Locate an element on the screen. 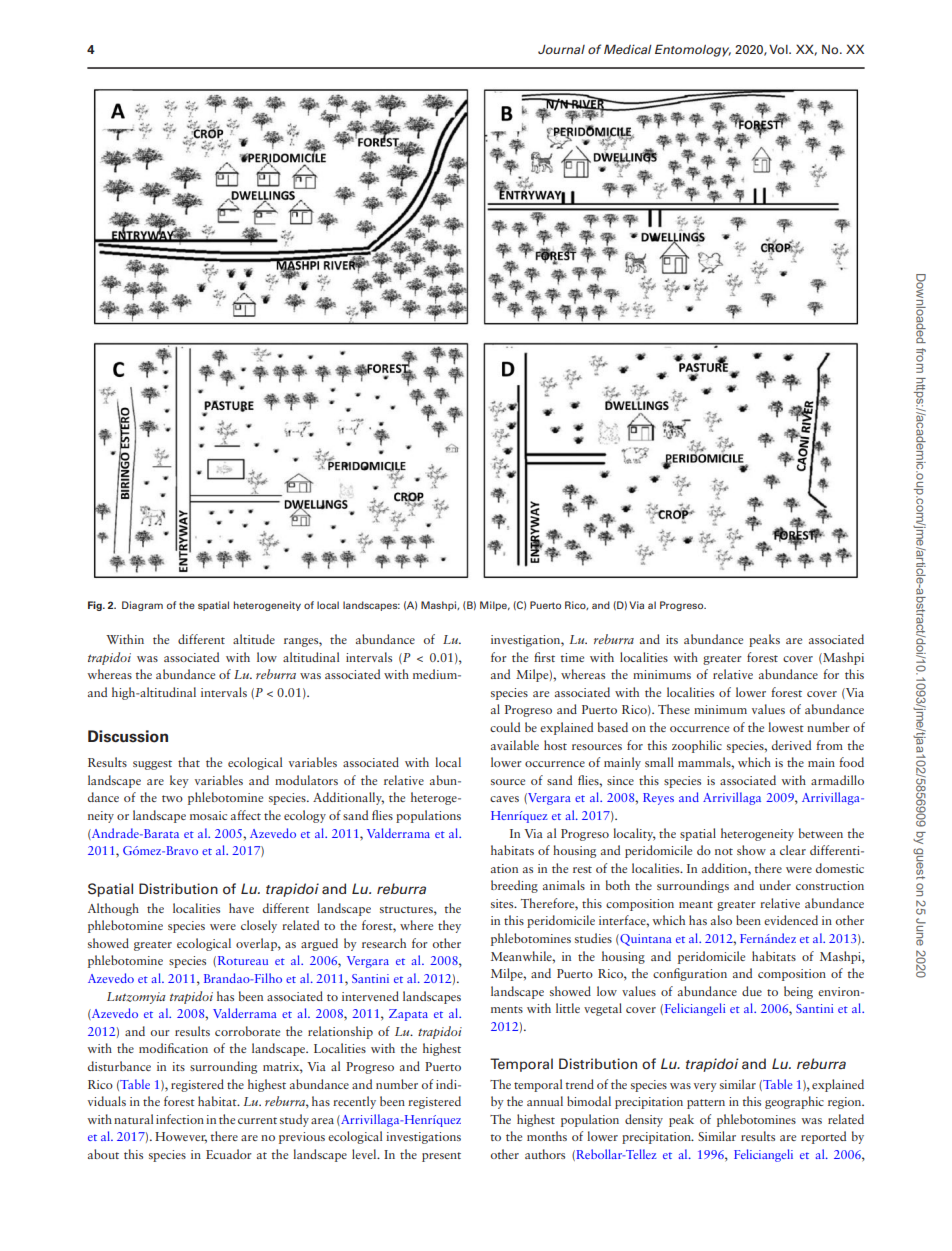  Vol is located at coordinates (779, 49).
